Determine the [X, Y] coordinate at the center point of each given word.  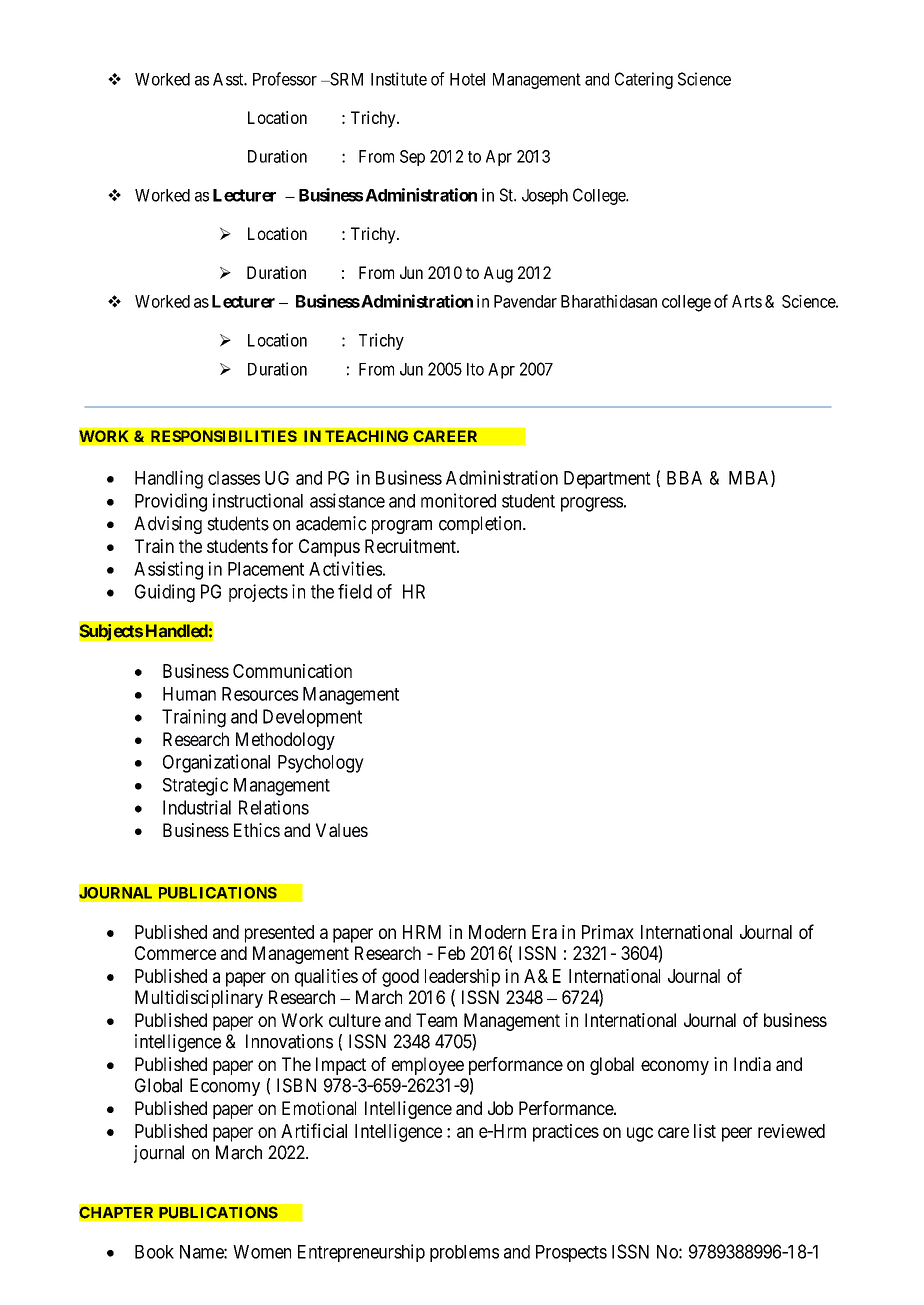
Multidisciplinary [199, 999]
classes [234, 478]
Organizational [216, 763]
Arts [747, 301]
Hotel [467, 79]
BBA [684, 478]
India [752, 1064]
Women [262, 1252]
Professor [285, 79]
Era [544, 932]
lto [475, 369]
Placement [266, 569]
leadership [462, 978]
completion [481, 525]
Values [342, 830]
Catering [644, 80]
